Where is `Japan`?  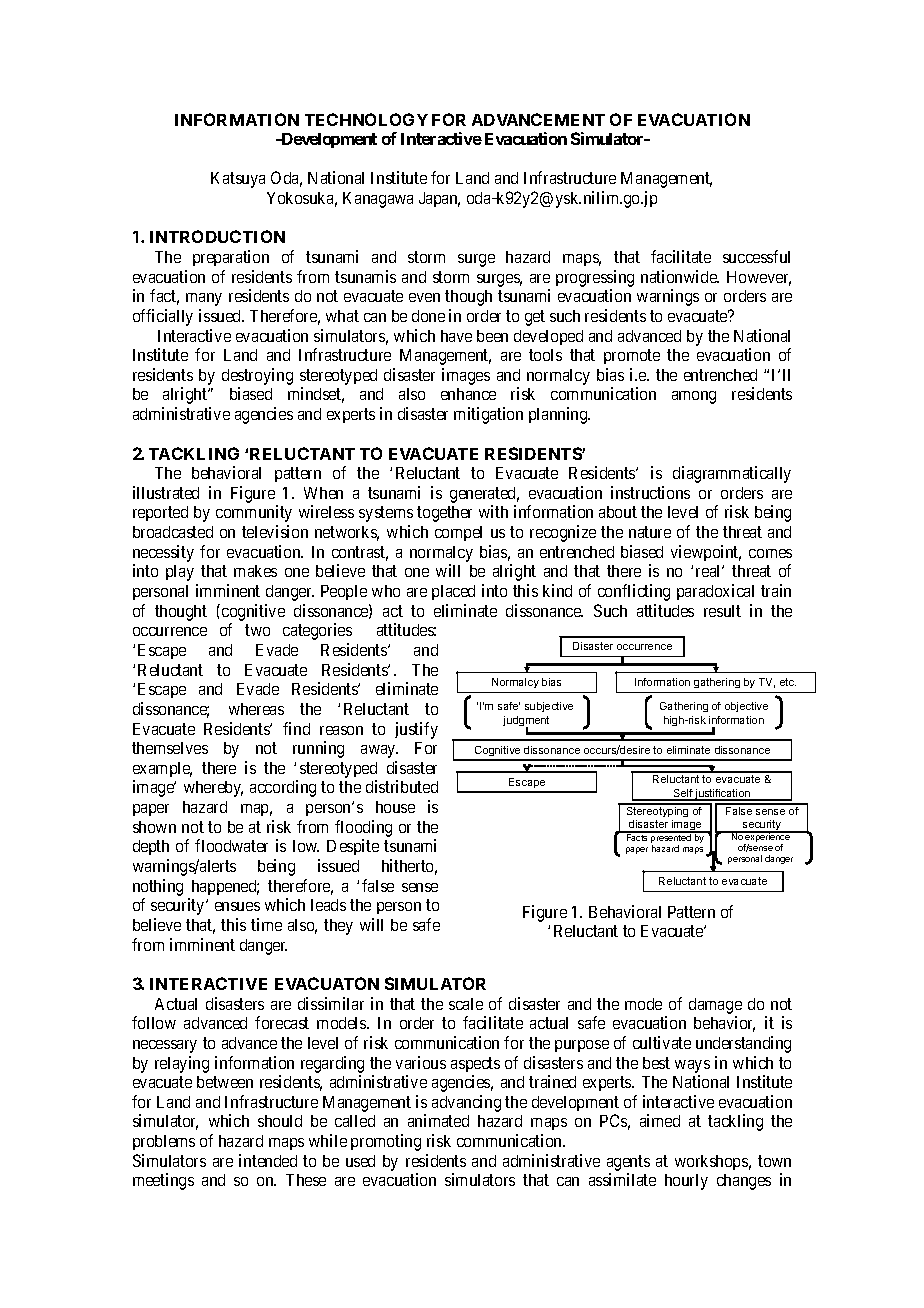
Japan is located at coordinates (439, 199).
